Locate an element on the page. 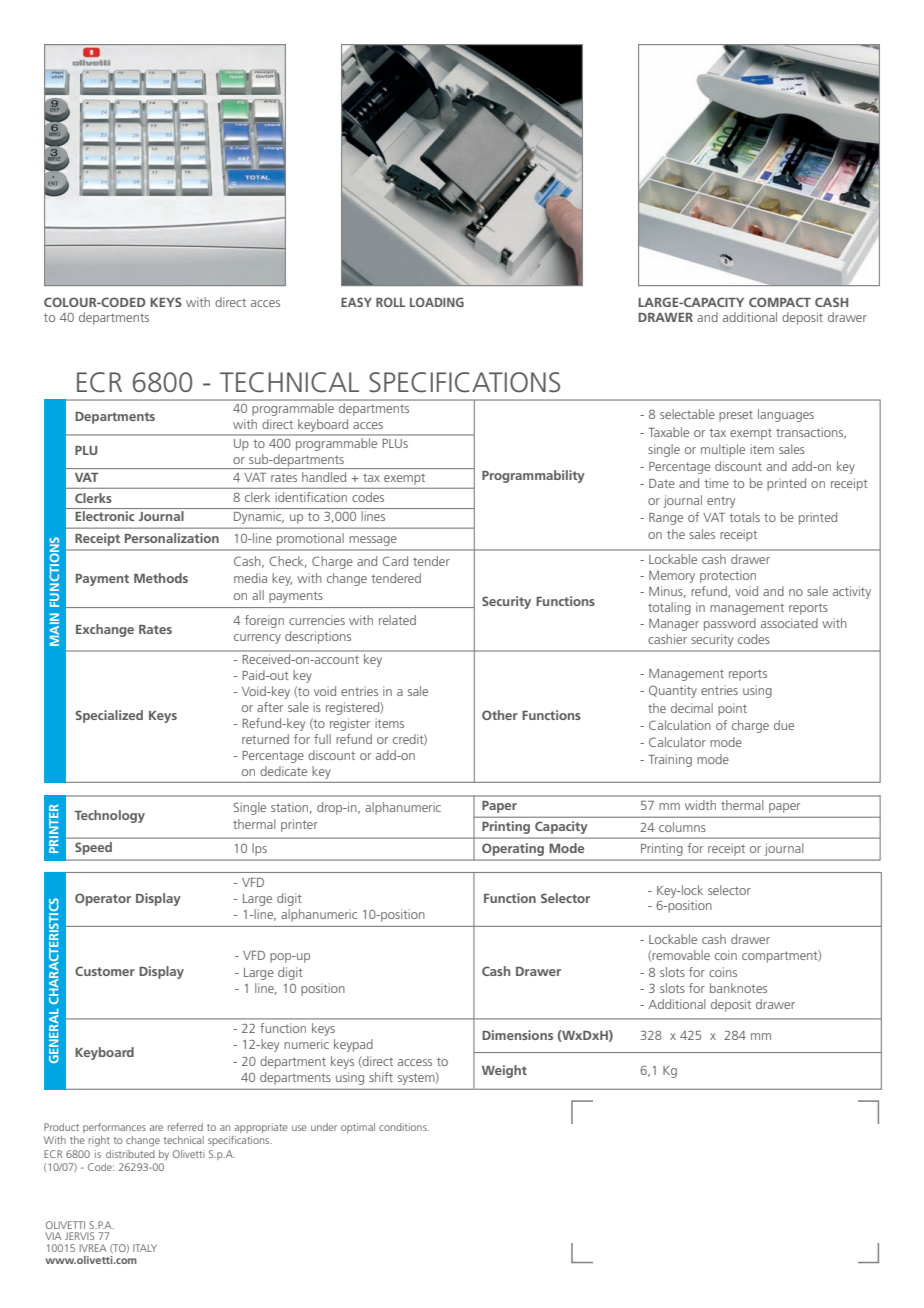 The width and height of the page is (924, 1308). Personalization is located at coordinates (172, 538).
